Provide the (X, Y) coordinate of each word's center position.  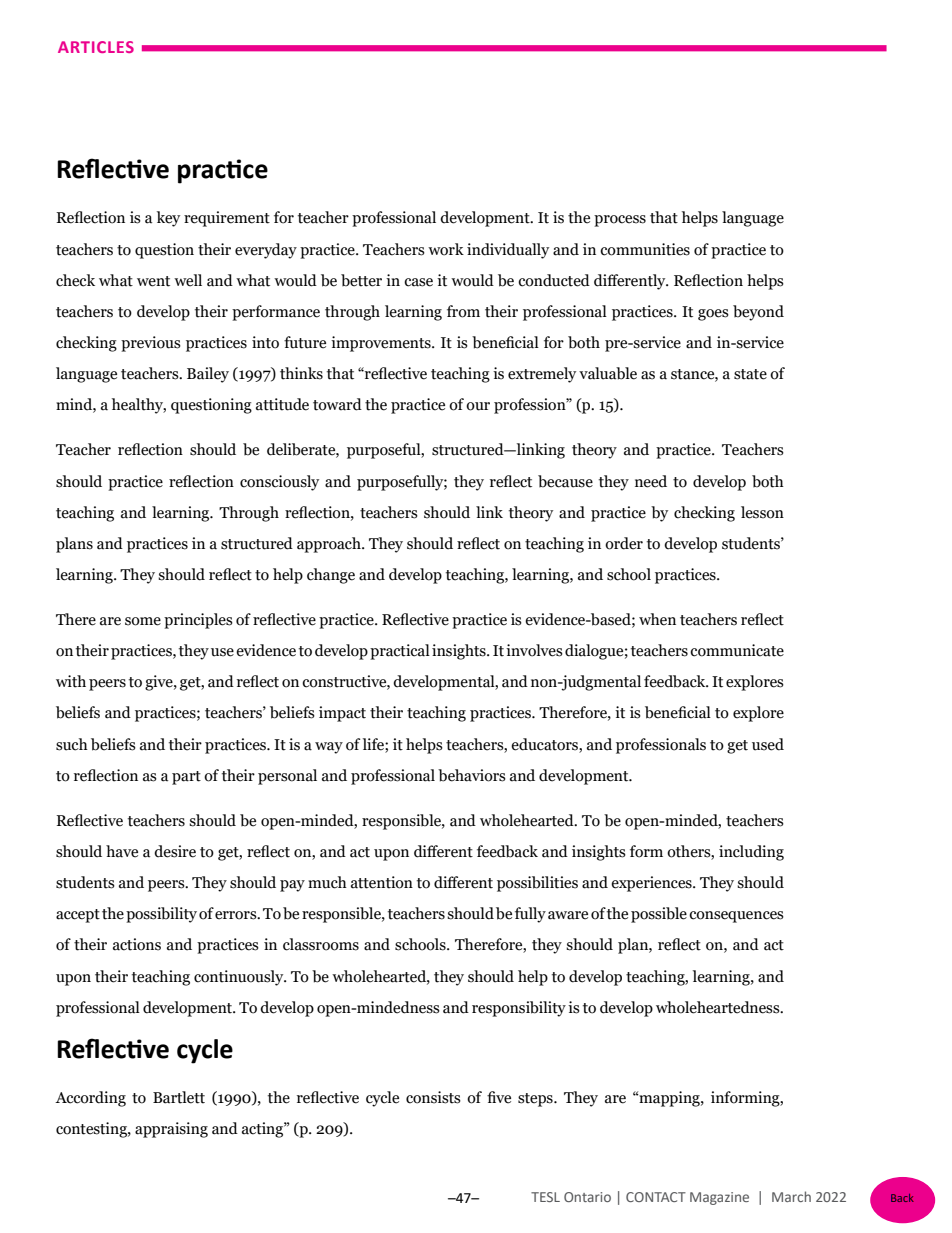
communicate (737, 650)
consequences (736, 917)
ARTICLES (96, 47)
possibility (161, 915)
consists (433, 1097)
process (620, 221)
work (446, 249)
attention (382, 882)
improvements (382, 344)
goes (713, 315)
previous (151, 344)
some (143, 621)
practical (400, 652)
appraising (171, 1130)
